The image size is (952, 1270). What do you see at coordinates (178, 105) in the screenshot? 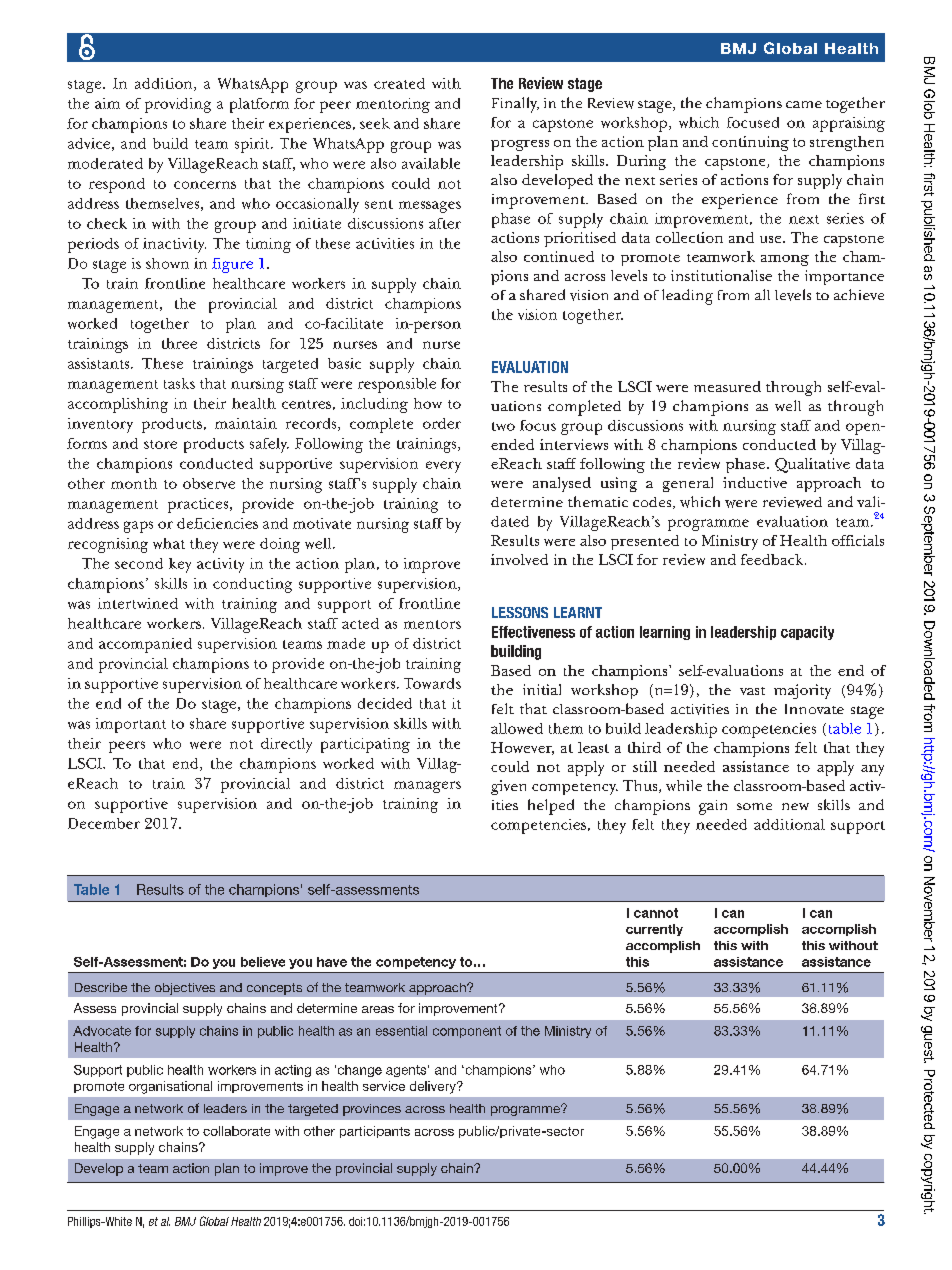
I see `providing` at bounding box center [178, 105].
